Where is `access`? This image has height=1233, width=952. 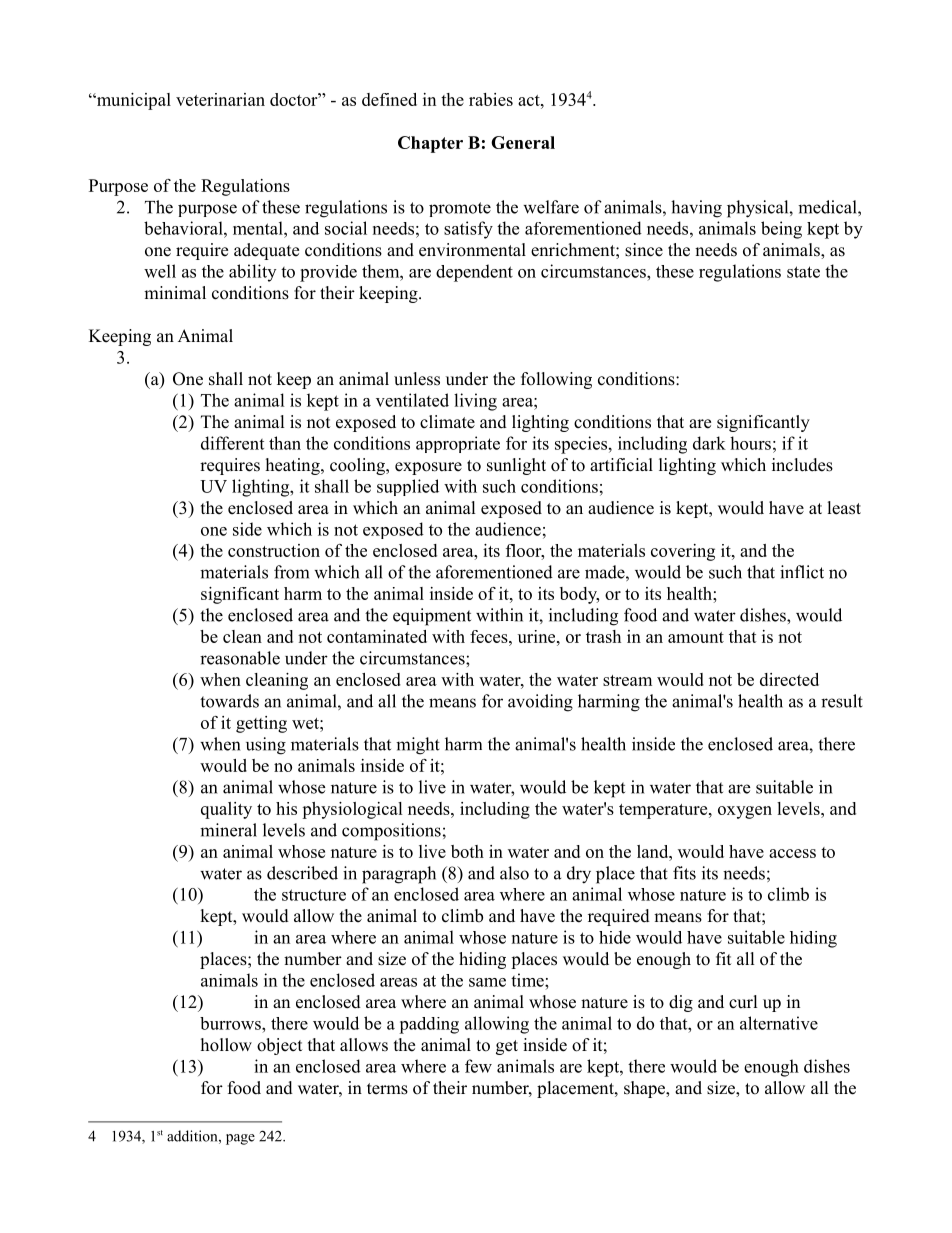
access is located at coordinates (792, 853).
